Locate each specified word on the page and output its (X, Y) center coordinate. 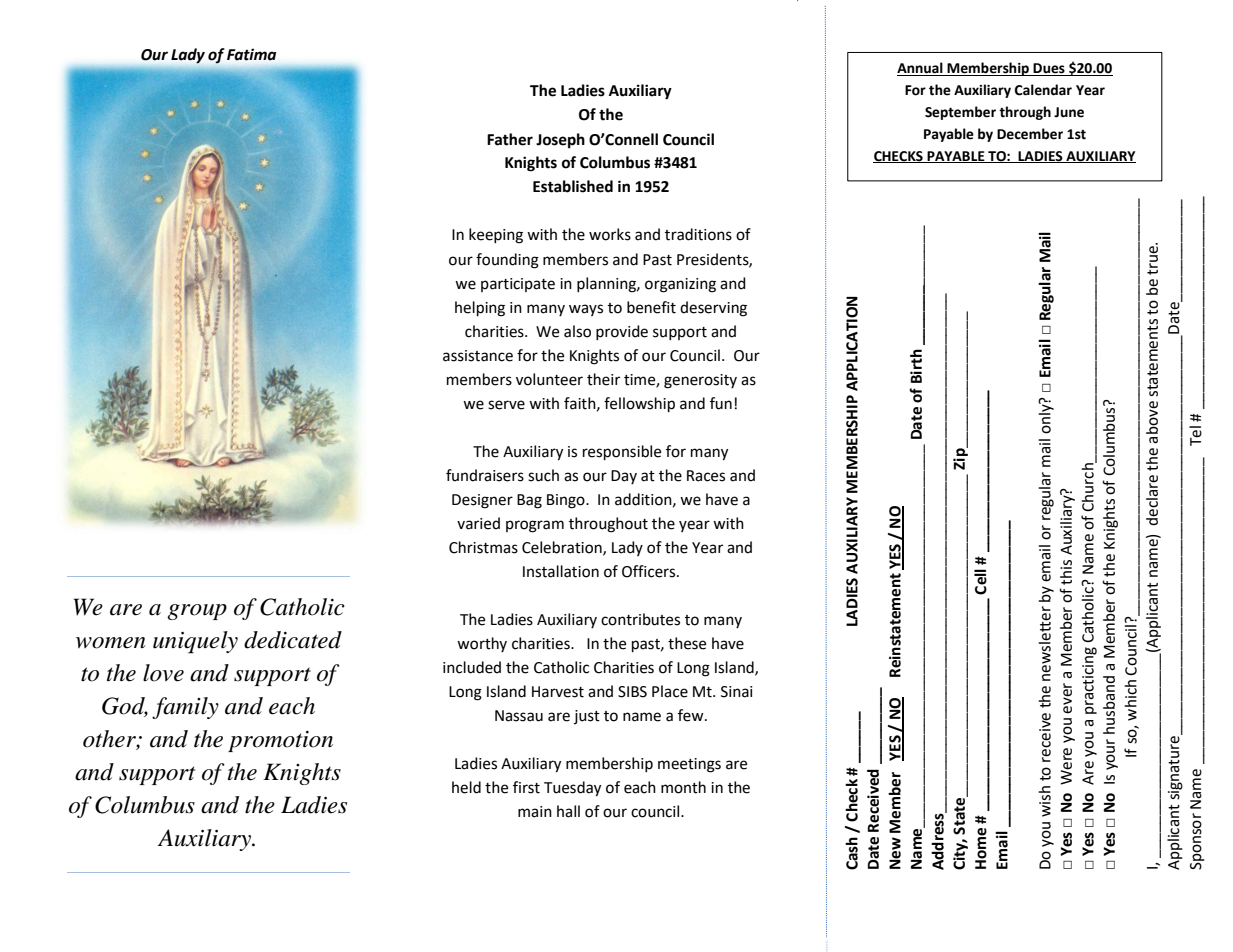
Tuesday (572, 789)
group (197, 612)
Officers (650, 571)
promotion (280, 741)
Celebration (563, 548)
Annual (921, 69)
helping (480, 309)
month (683, 787)
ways (586, 310)
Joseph (560, 141)
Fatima (251, 55)
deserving (713, 309)
